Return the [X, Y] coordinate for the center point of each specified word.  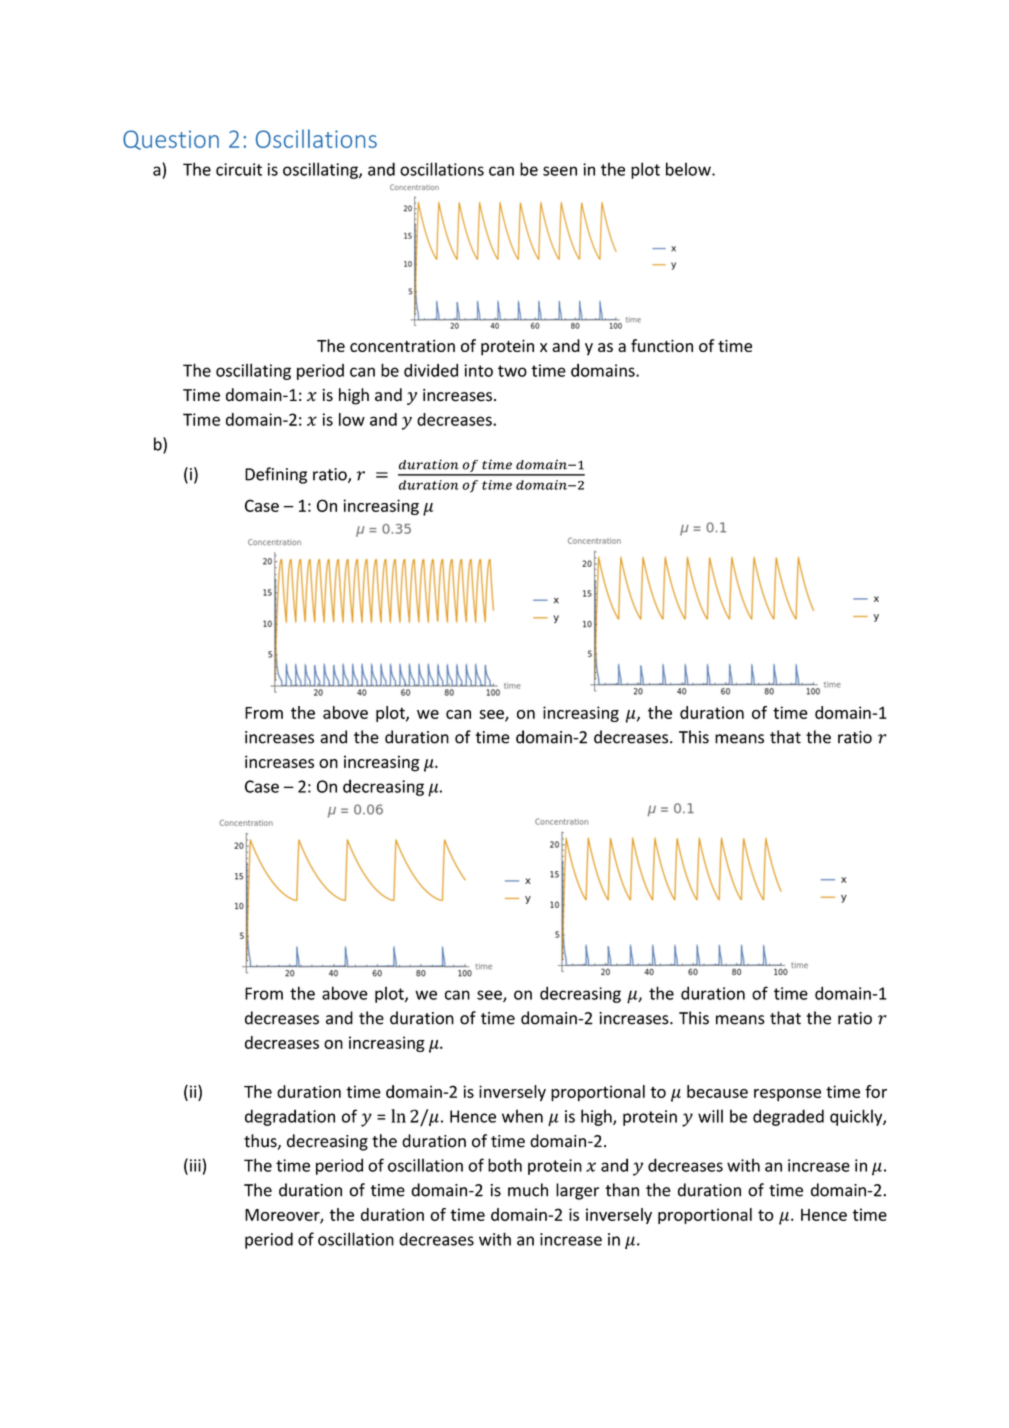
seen [560, 171]
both [505, 1165]
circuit [239, 169]
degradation [290, 1117]
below [689, 169]
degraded [788, 1117]
